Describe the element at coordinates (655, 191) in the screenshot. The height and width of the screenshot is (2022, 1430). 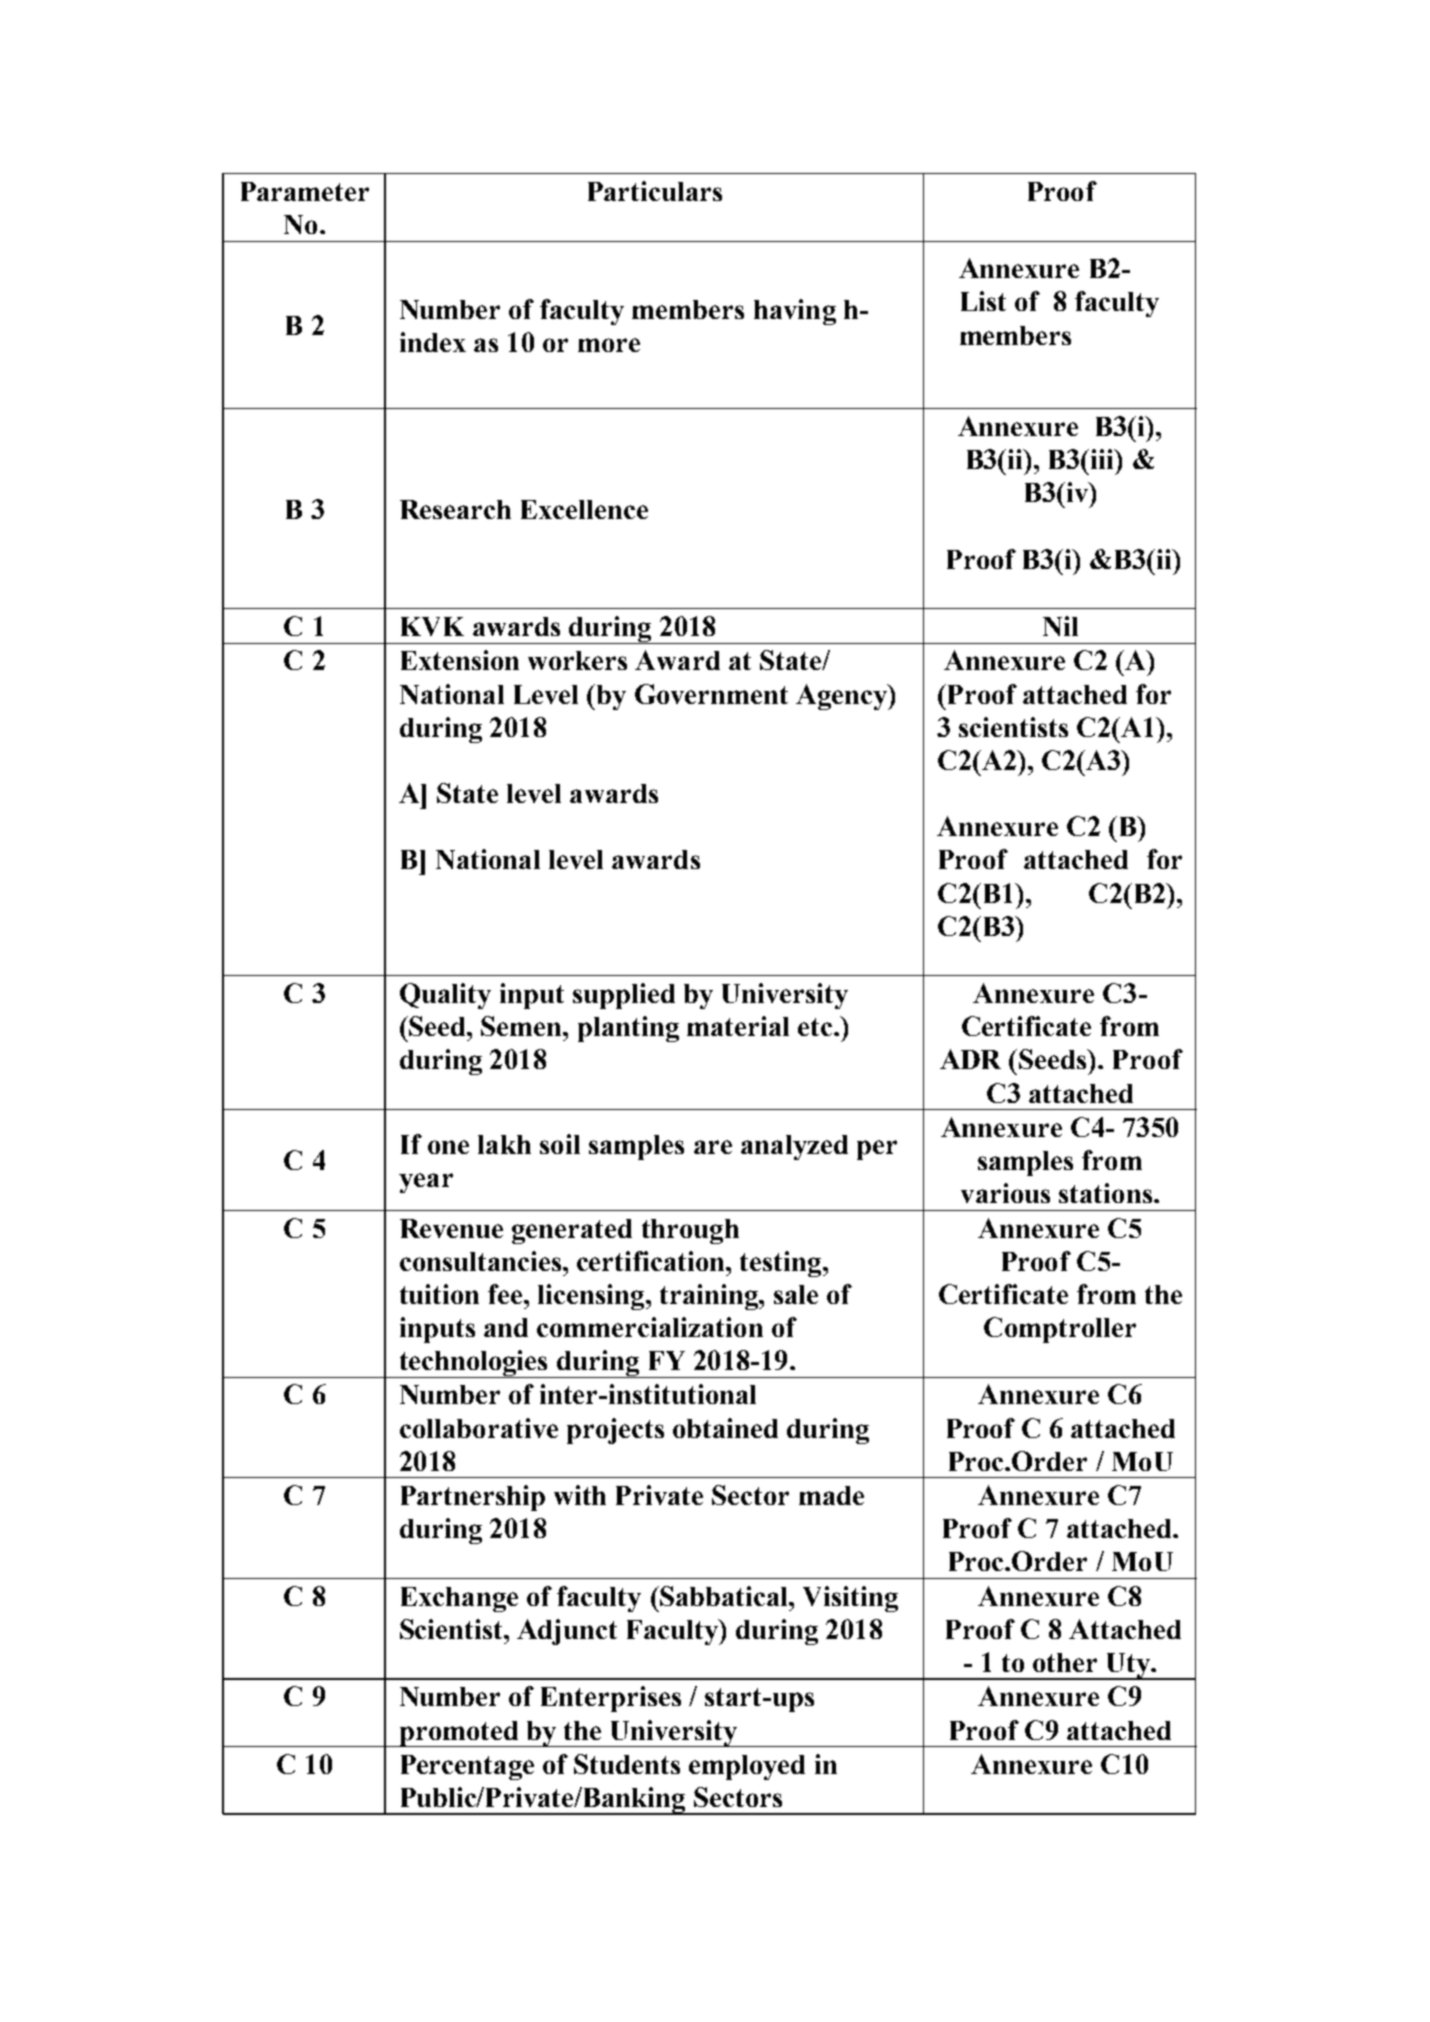
I see `Particulars` at that location.
